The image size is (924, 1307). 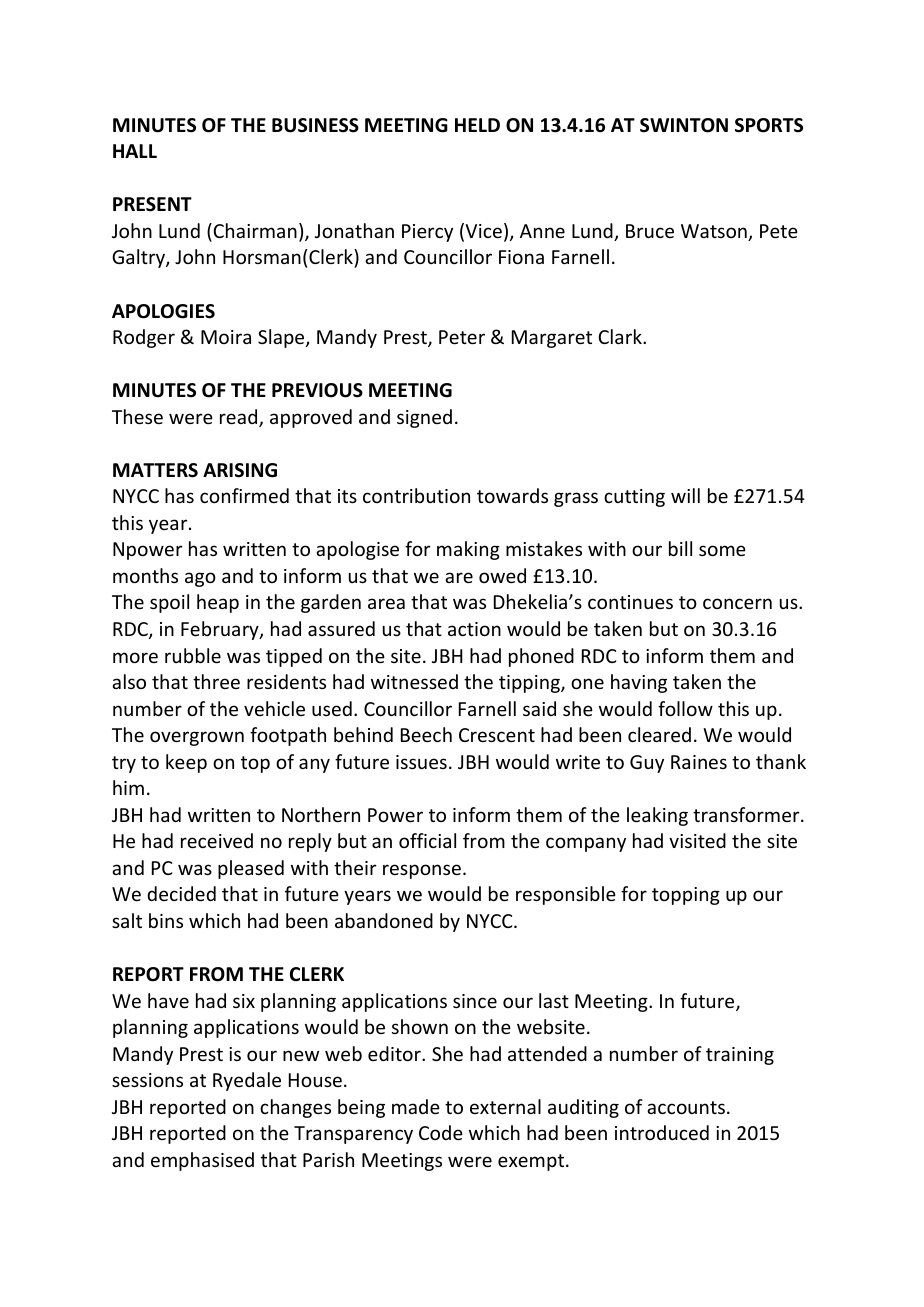 What do you see at coordinates (135, 151) in the screenshot?
I see `HALL` at bounding box center [135, 151].
